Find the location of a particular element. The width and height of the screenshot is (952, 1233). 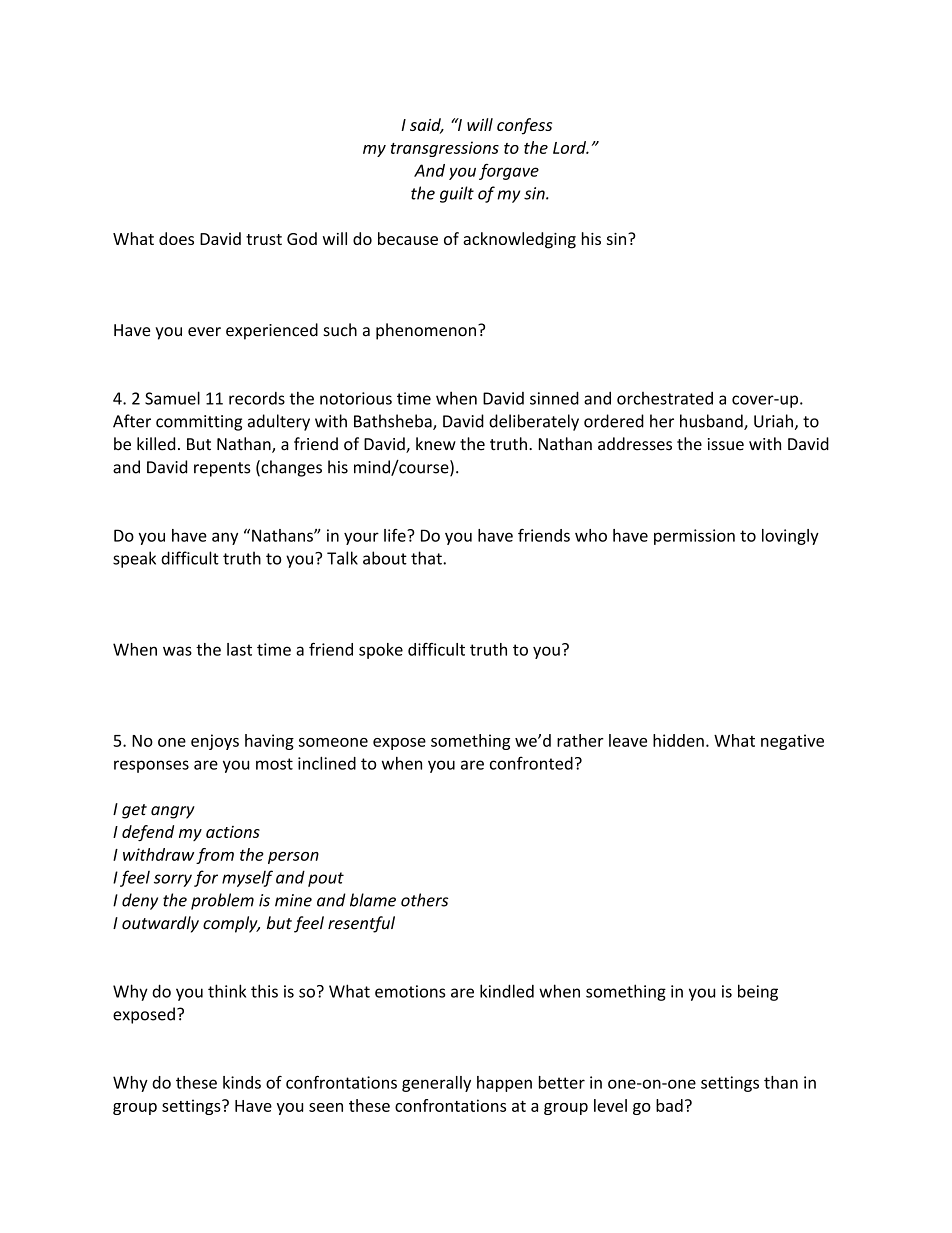

kinds is located at coordinates (242, 1082).
